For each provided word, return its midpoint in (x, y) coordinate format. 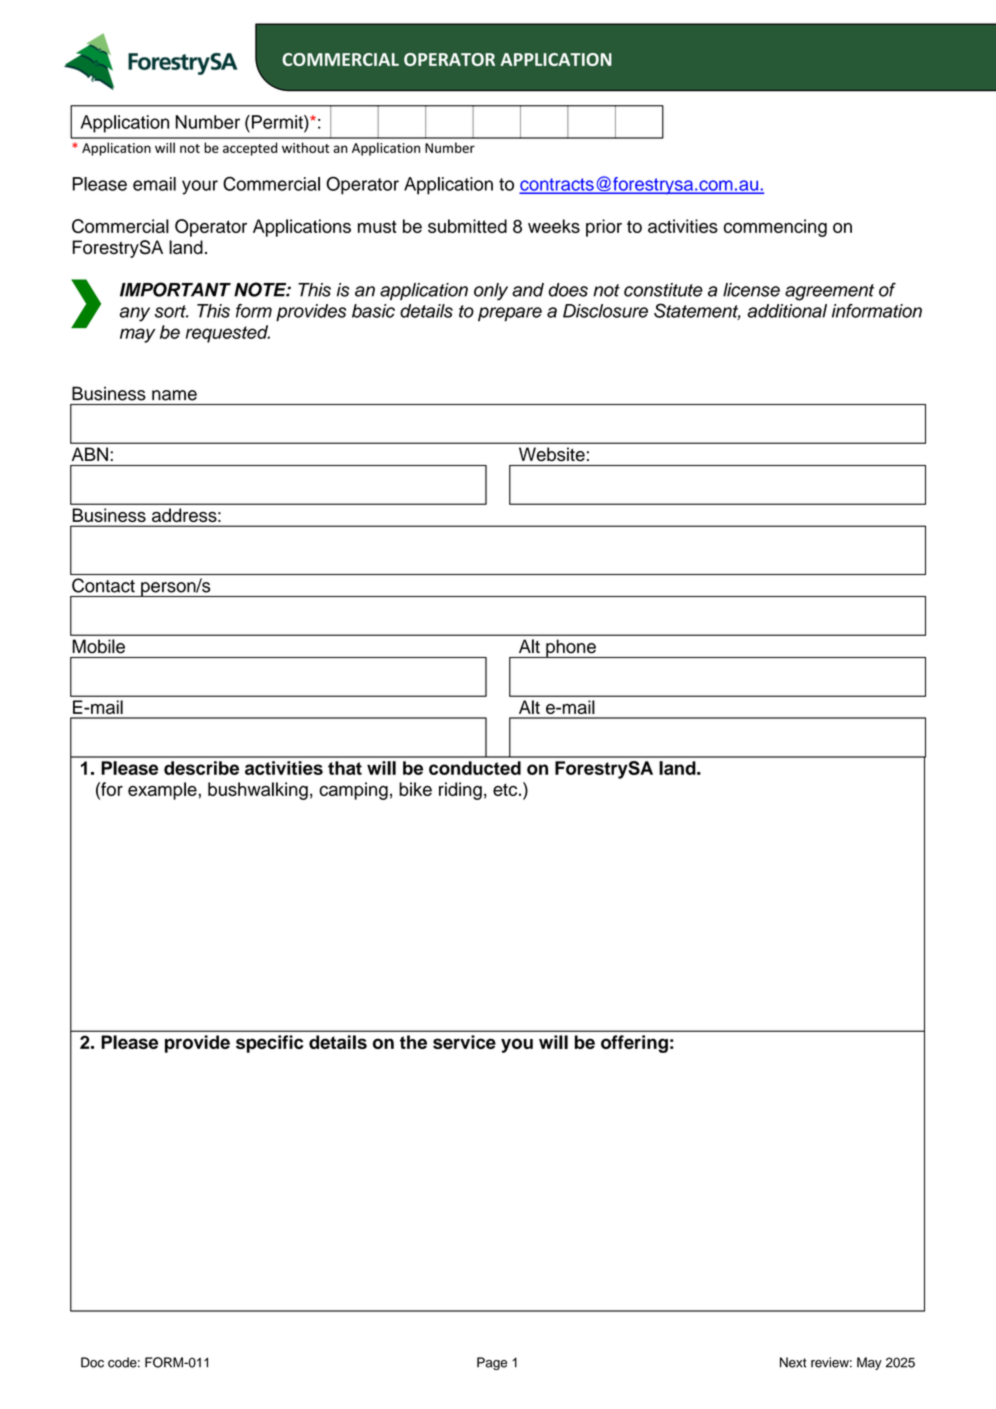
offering (634, 1044)
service (464, 1042)
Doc (92, 1362)
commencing (775, 228)
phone (571, 648)
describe (201, 768)
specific (269, 1044)
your (200, 187)
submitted (467, 226)
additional (787, 311)
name (174, 395)
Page (492, 1363)
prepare (510, 314)
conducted (475, 768)
